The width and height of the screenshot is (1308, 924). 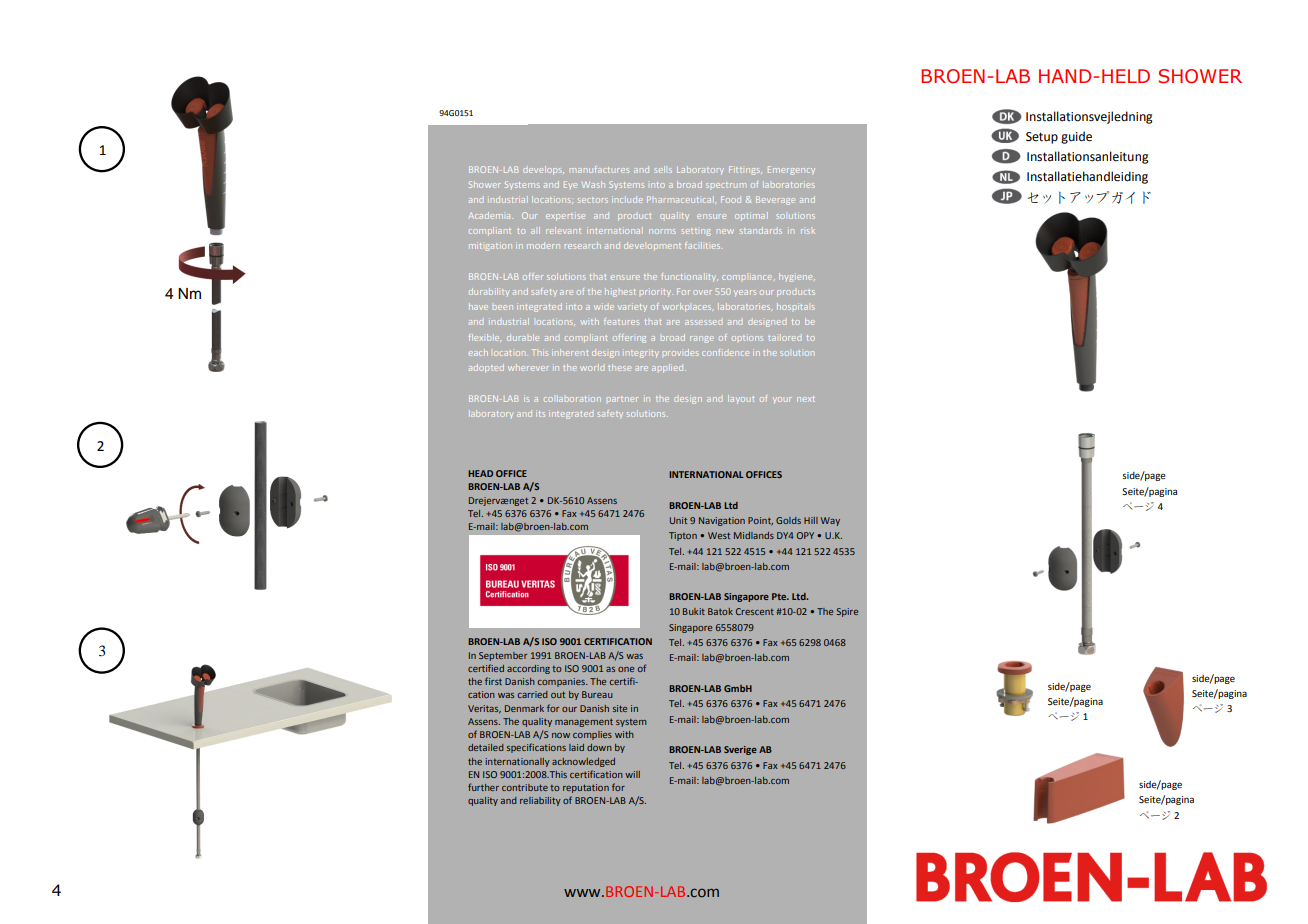 What do you see at coordinates (503, 307) in the screenshot?
I see `been` at bounding box center [503, 307].
